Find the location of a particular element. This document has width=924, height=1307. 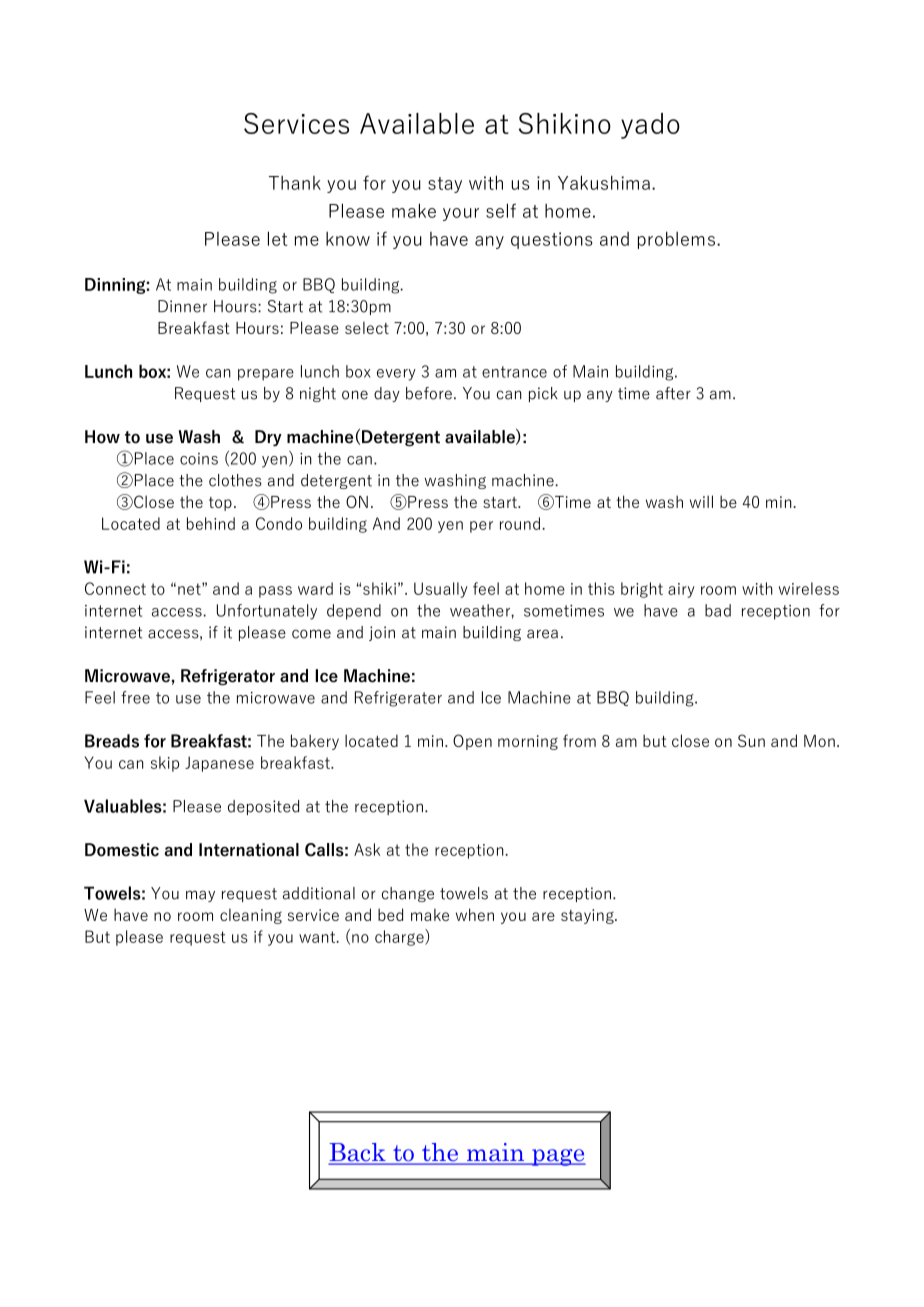

will is located at coordinates (701, 501).
